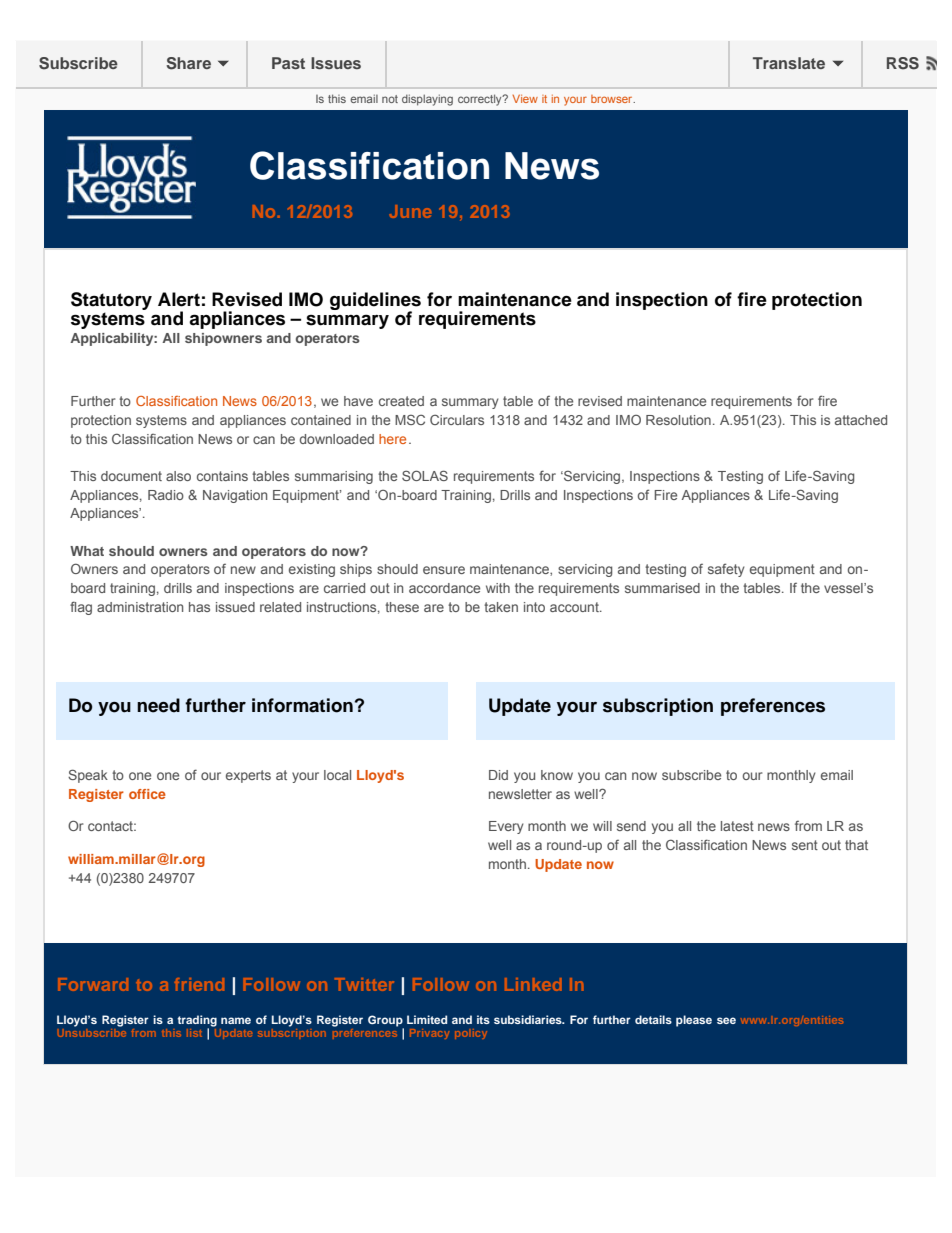  I want to click on see, so click(726, 1020).
